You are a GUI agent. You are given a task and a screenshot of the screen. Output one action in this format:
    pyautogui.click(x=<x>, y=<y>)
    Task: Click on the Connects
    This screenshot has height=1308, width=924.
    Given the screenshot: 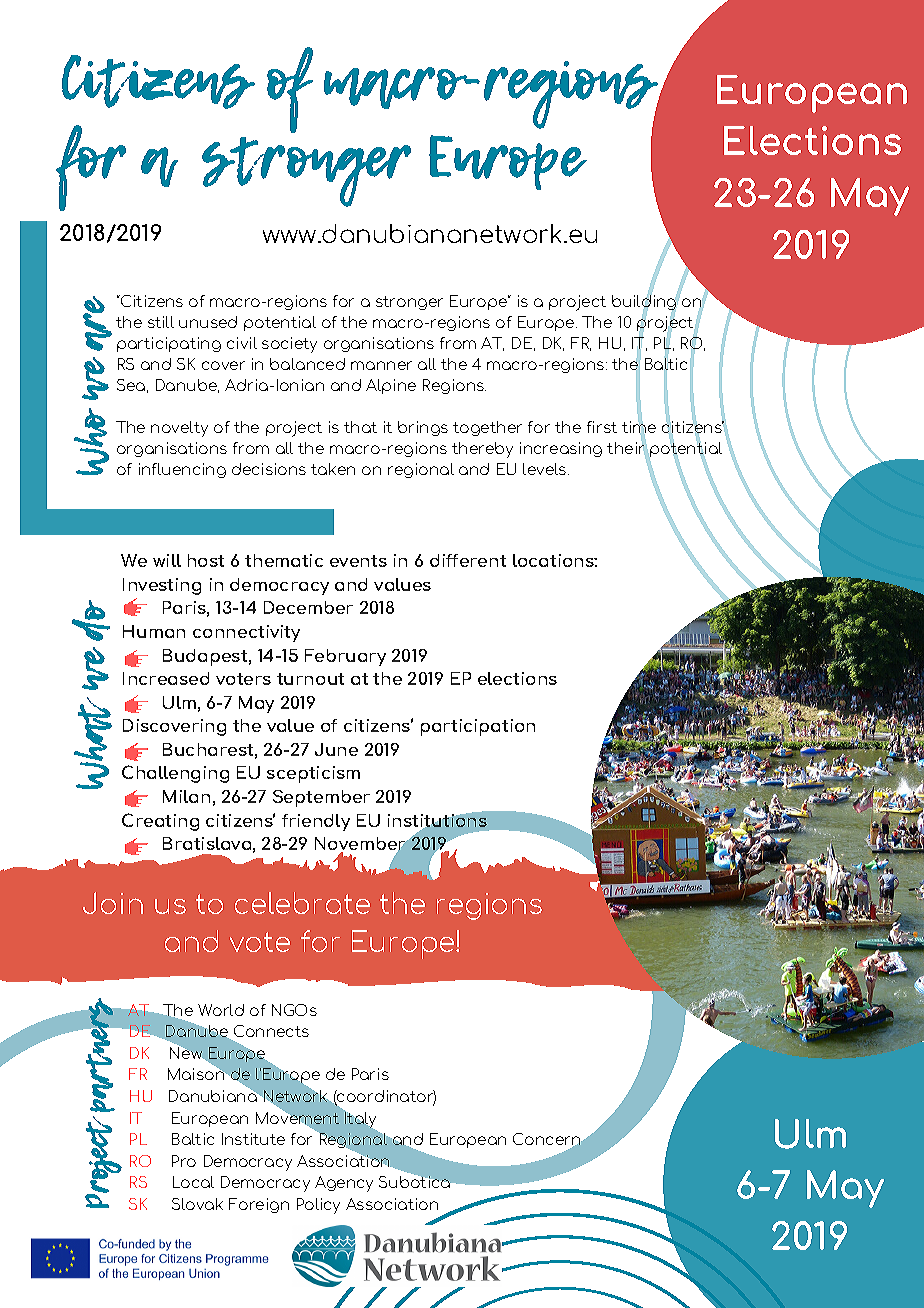 What is the action you would take?
    pyautogui.click(x=271, y=1031)
